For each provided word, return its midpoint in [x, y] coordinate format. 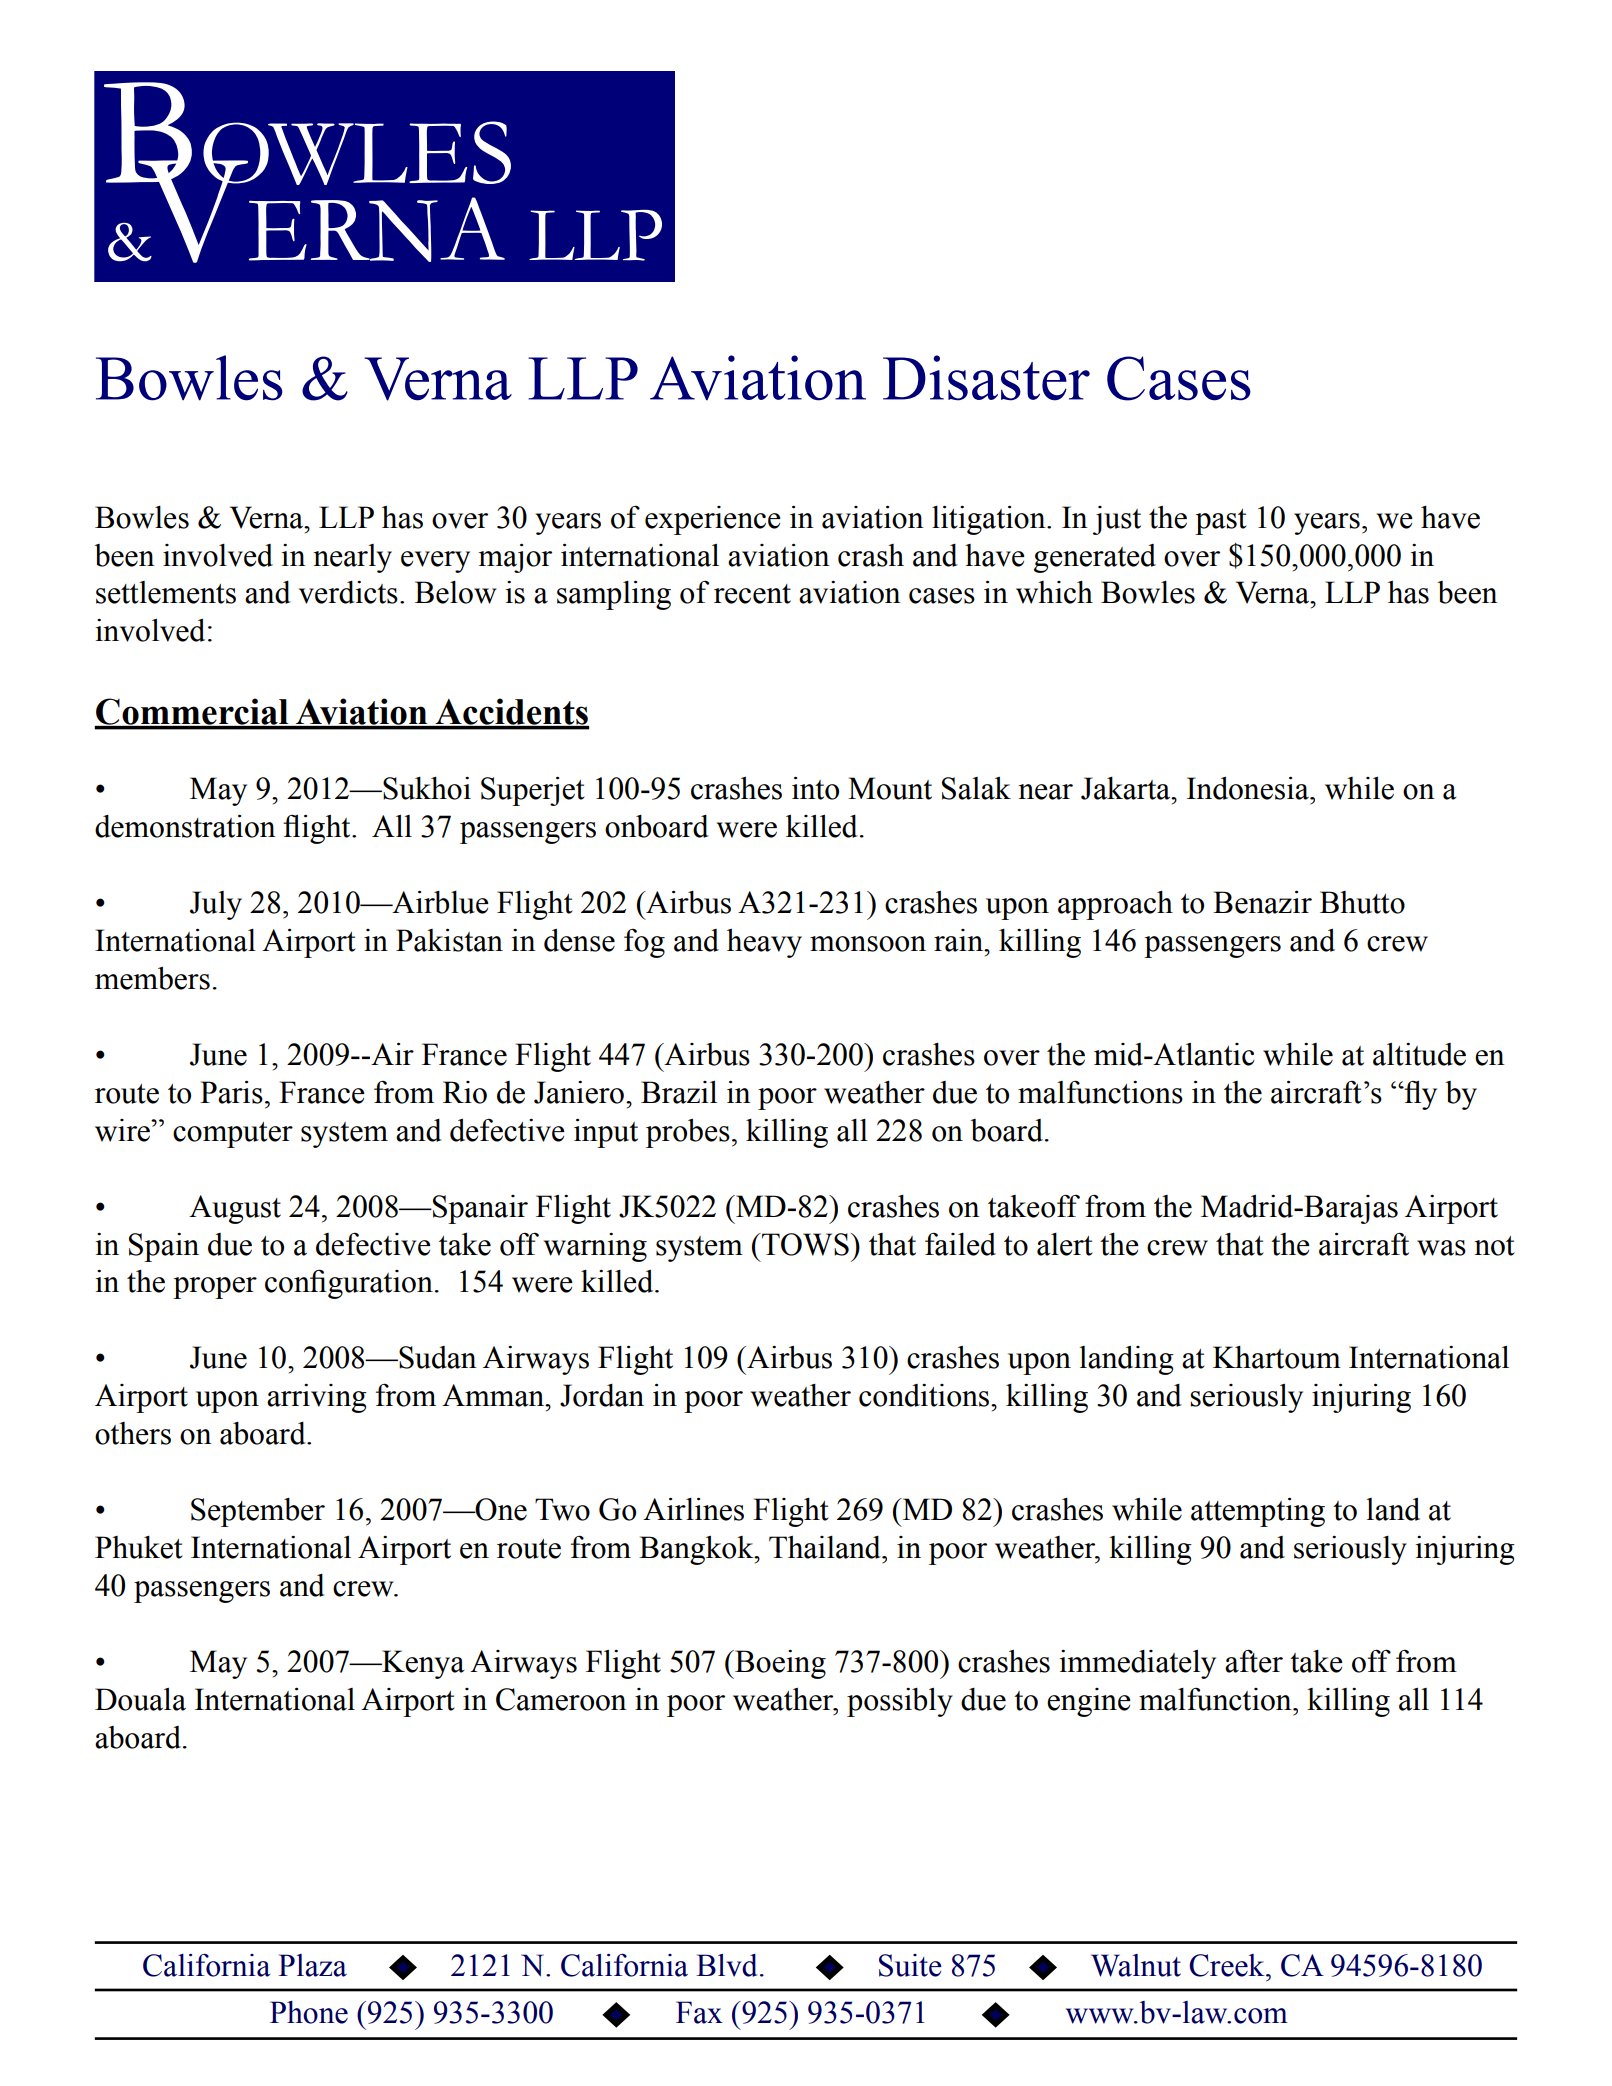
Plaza [312, 1965]
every [435, 562]
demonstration [185, 826]
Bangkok [697, 1550]
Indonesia [1249, 788]
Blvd [727, 1965]
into [815, 788]
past [1221, 522]
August [235, 1209]
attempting [1258, 1512]
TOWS [804, 1244]
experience [713, 520]
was [1441, 1248]
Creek [1228, 1965]
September [258, 1512]
